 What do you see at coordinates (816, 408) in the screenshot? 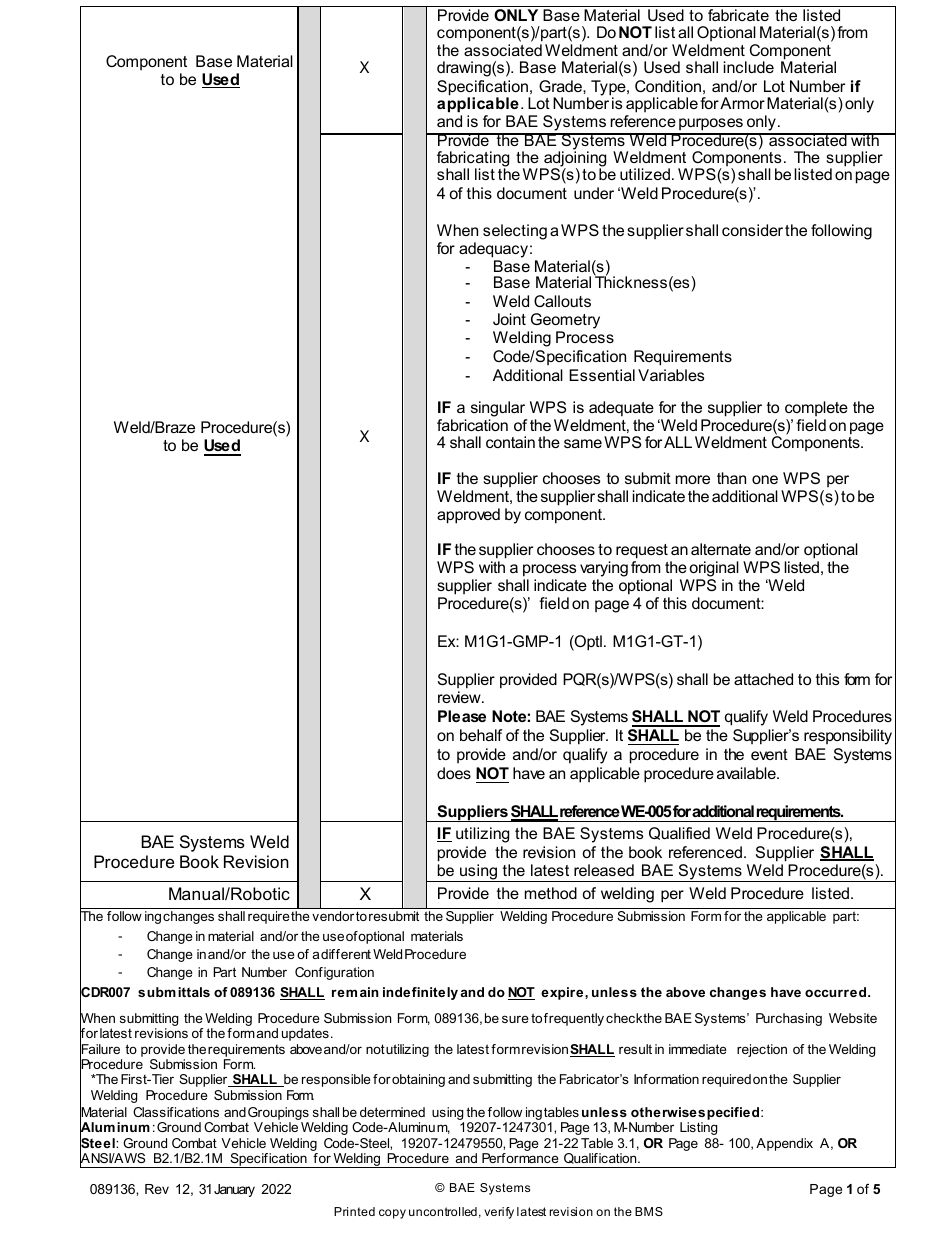
I see `complete` at bounding box center [816, 408].
